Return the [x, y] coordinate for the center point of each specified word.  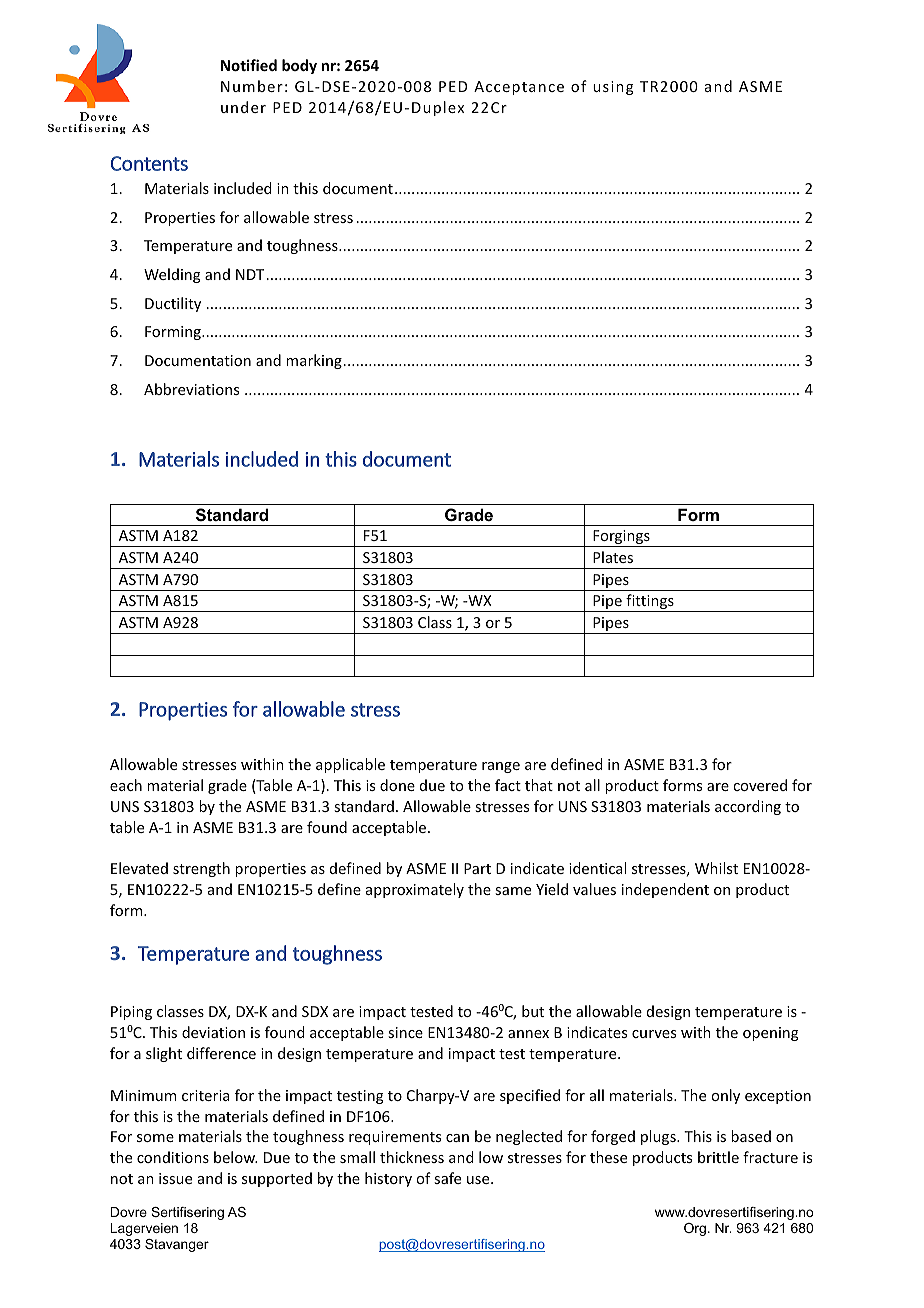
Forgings [621, 538]
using [613, 88]
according [748, 807]
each [126, 785]
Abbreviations [191, 389]
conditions [173, 1157]
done [397, 785]
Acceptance [519, 88]
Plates [613, 557]
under [243, 107]
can [457, 1138]
